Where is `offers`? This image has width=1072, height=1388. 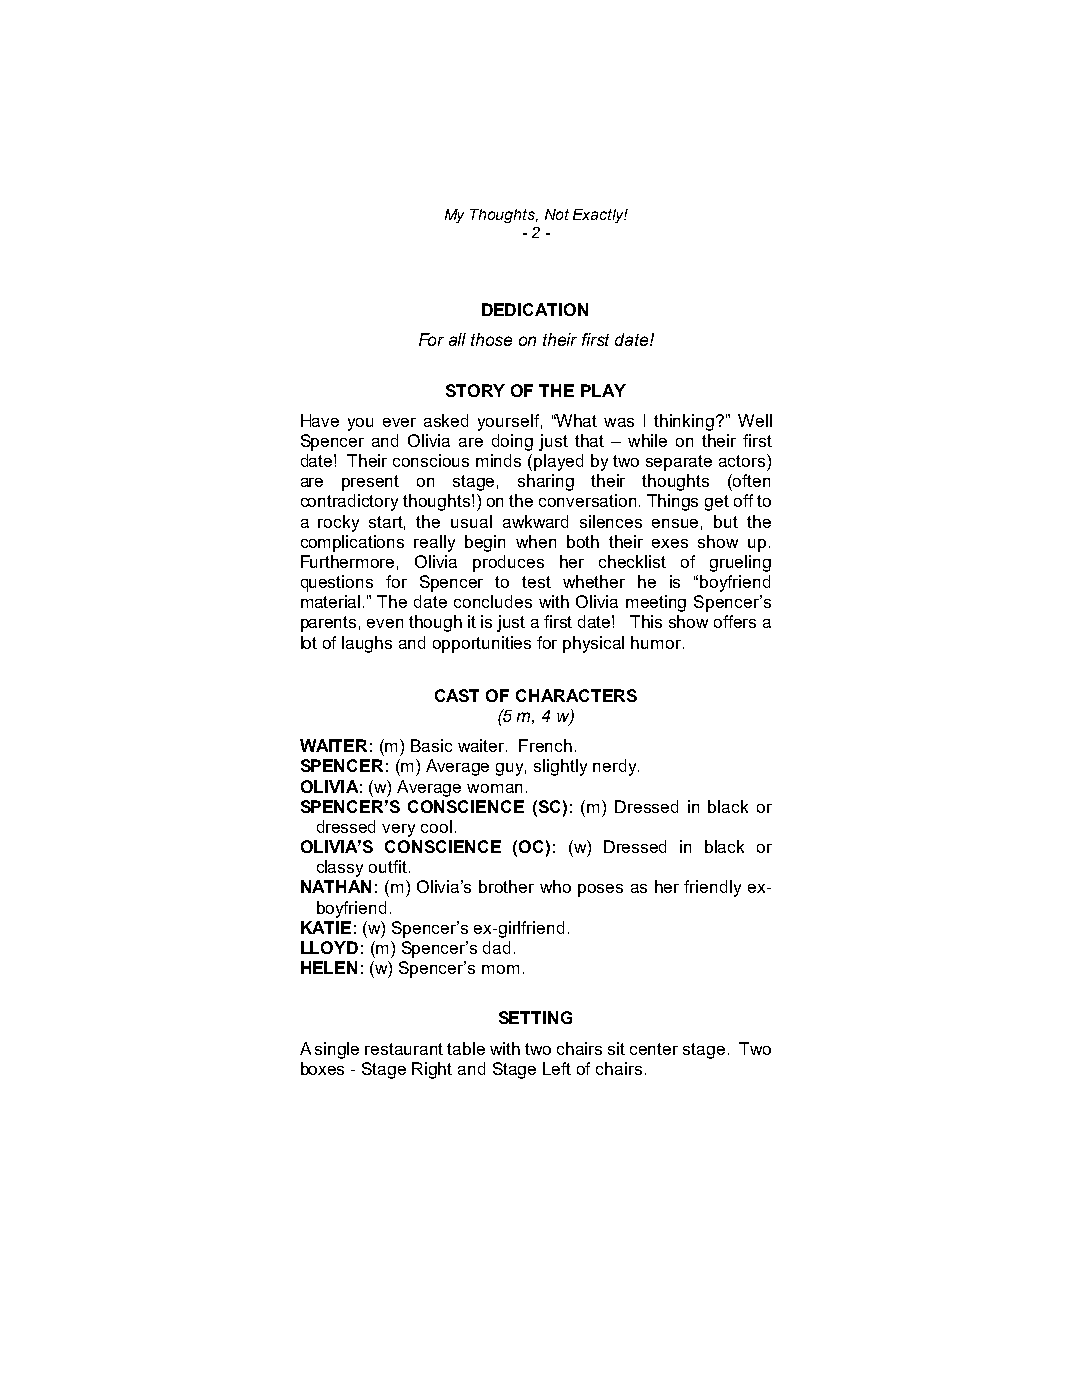 offers is located at coordinates (735, 621).
